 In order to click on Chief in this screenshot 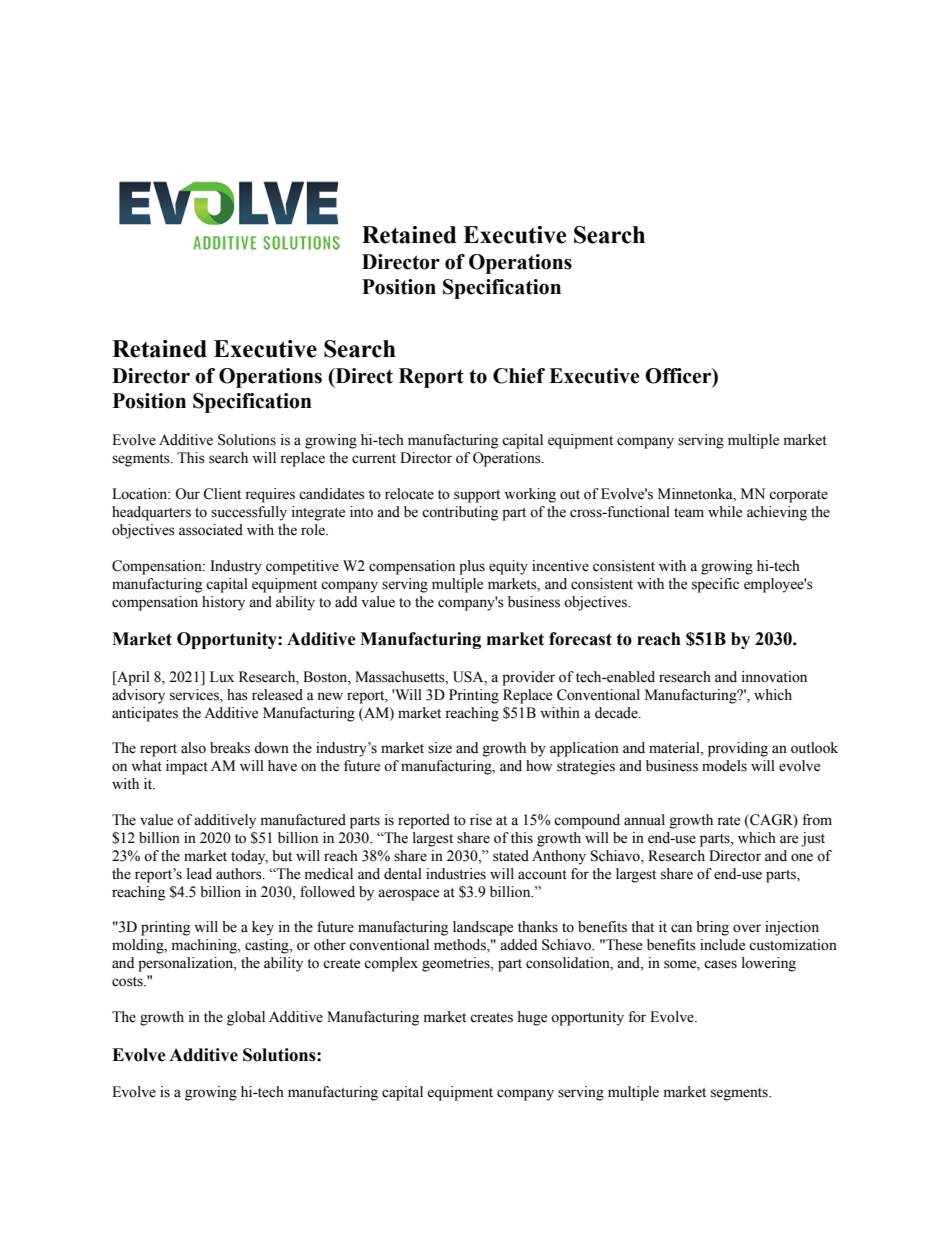, I will do `click(519, 376)`.
